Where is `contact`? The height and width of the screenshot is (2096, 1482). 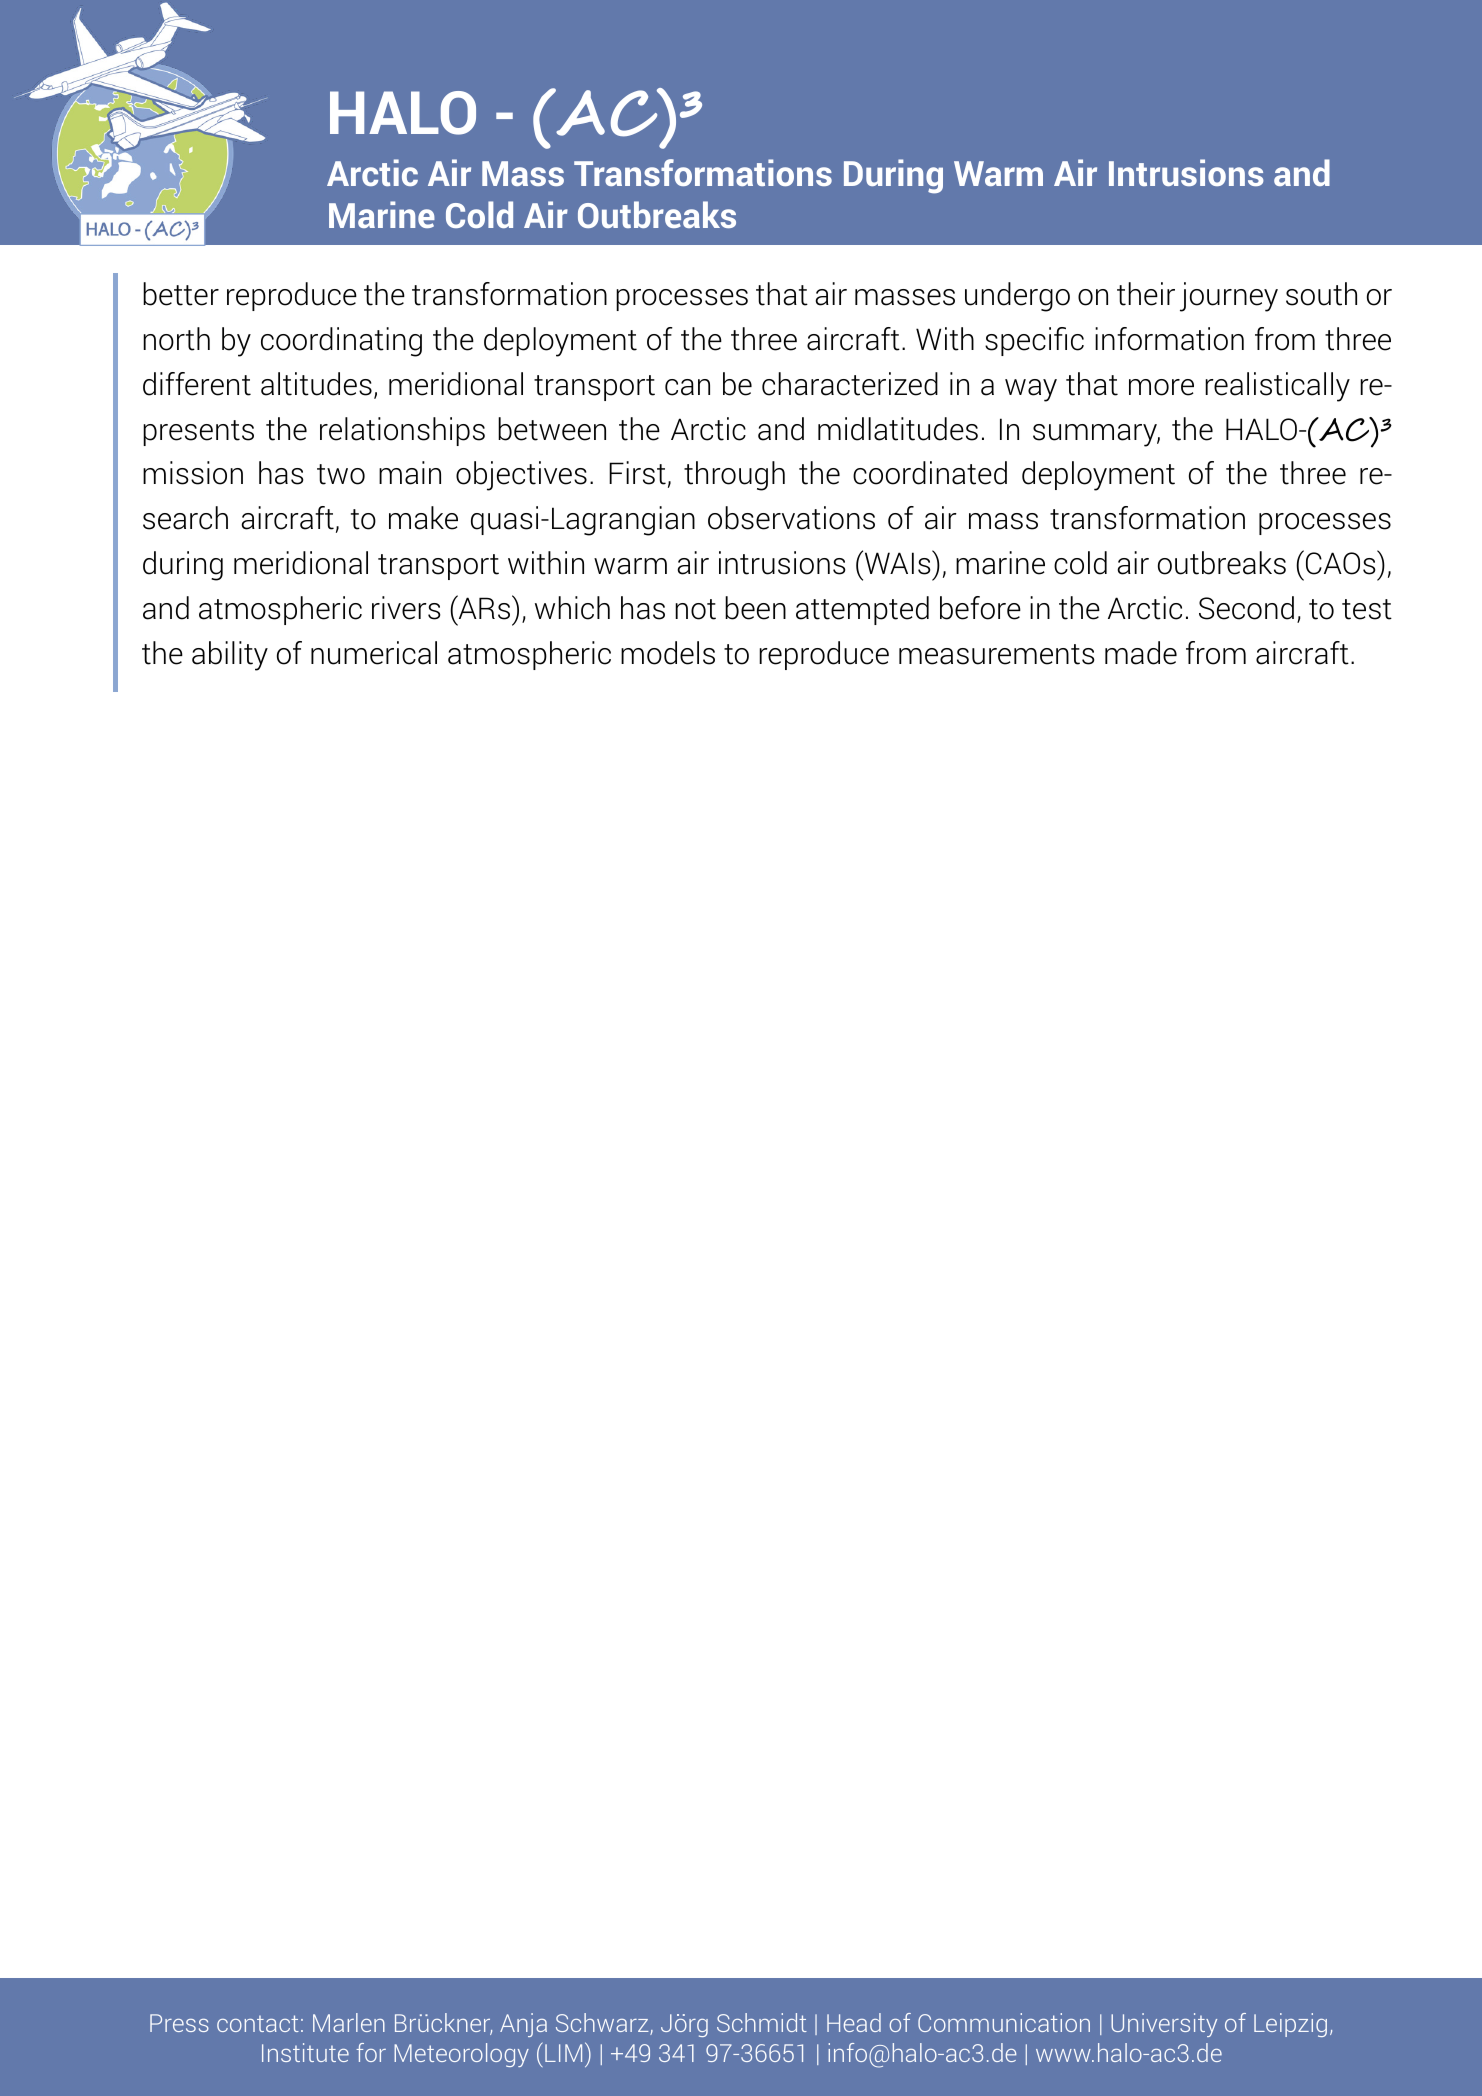 contact is located at coordinates (258, 2023).
